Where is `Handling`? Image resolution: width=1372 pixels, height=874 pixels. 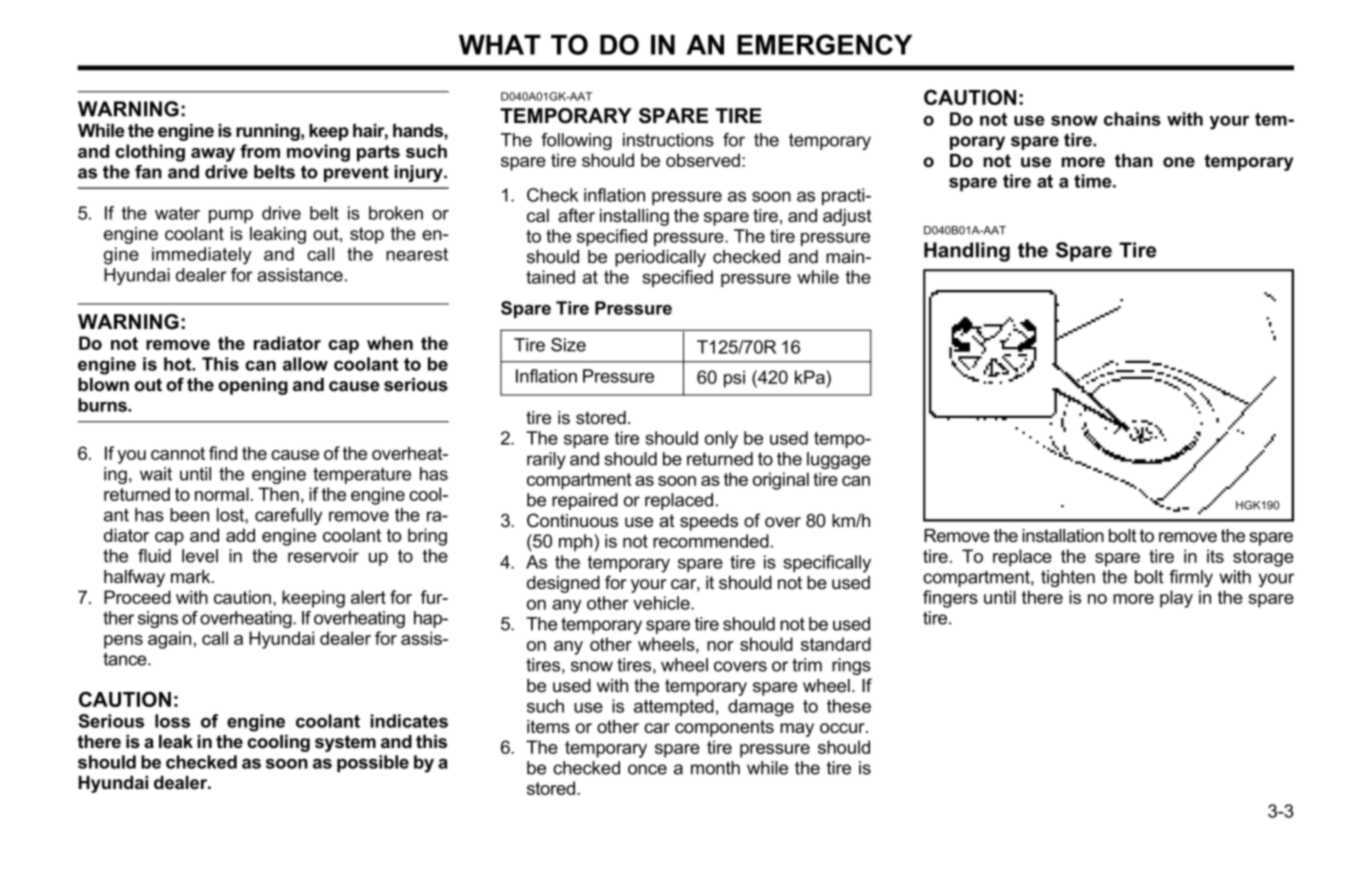 Handling is located at coordinates (967, 252).
